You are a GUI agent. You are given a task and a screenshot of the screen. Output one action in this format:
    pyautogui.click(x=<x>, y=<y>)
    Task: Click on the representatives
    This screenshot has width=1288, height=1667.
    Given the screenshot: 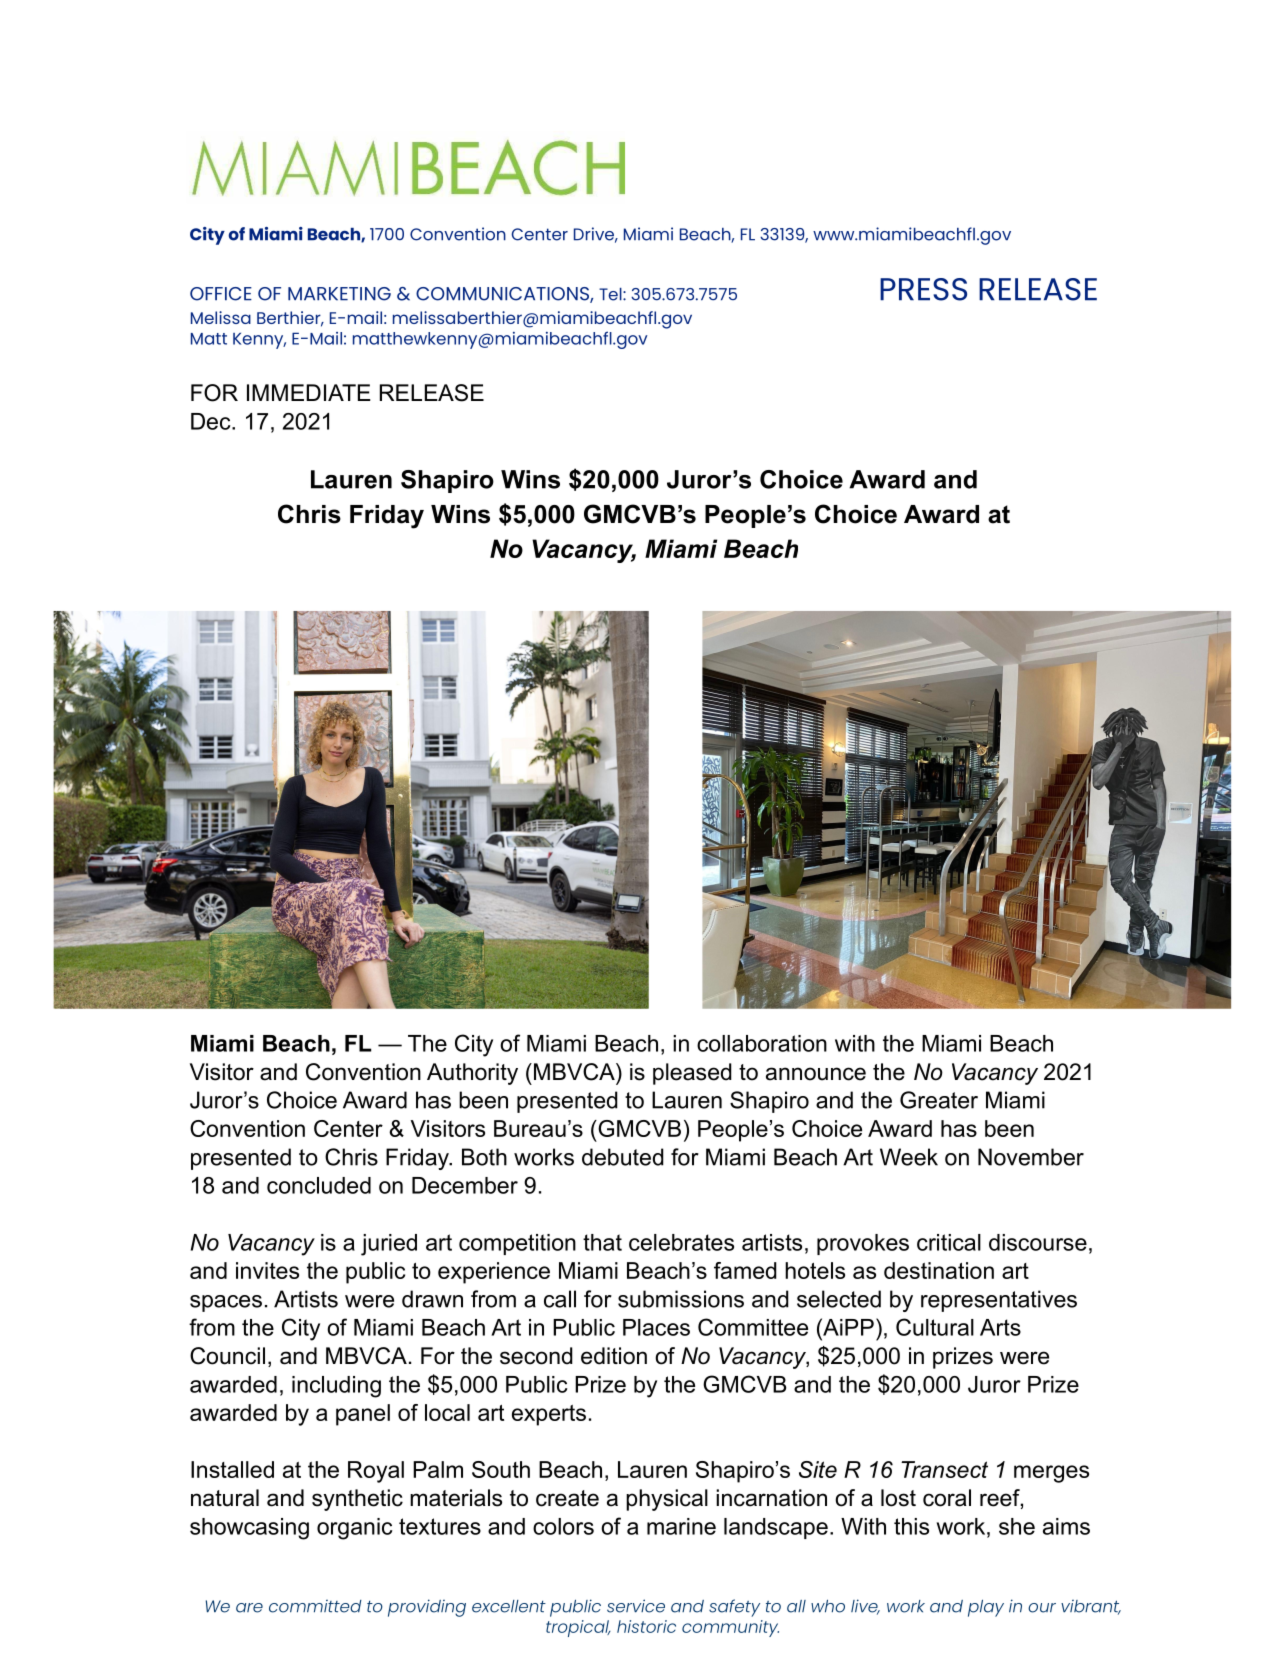 What is the action you would take?
    pyautogui.click(x=999, y=1301)
